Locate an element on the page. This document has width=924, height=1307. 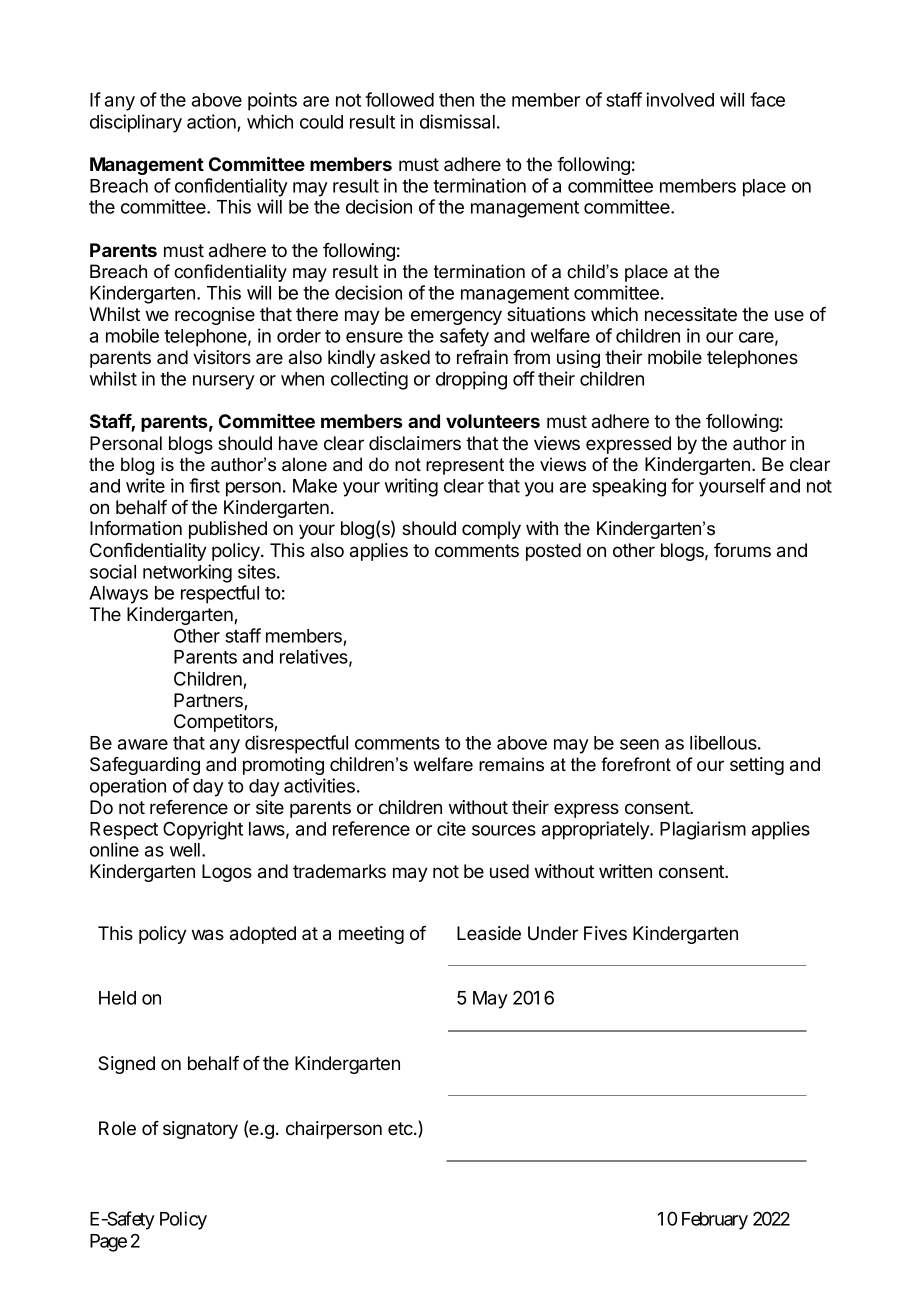
Fives is located at coordinates (605, 933).
